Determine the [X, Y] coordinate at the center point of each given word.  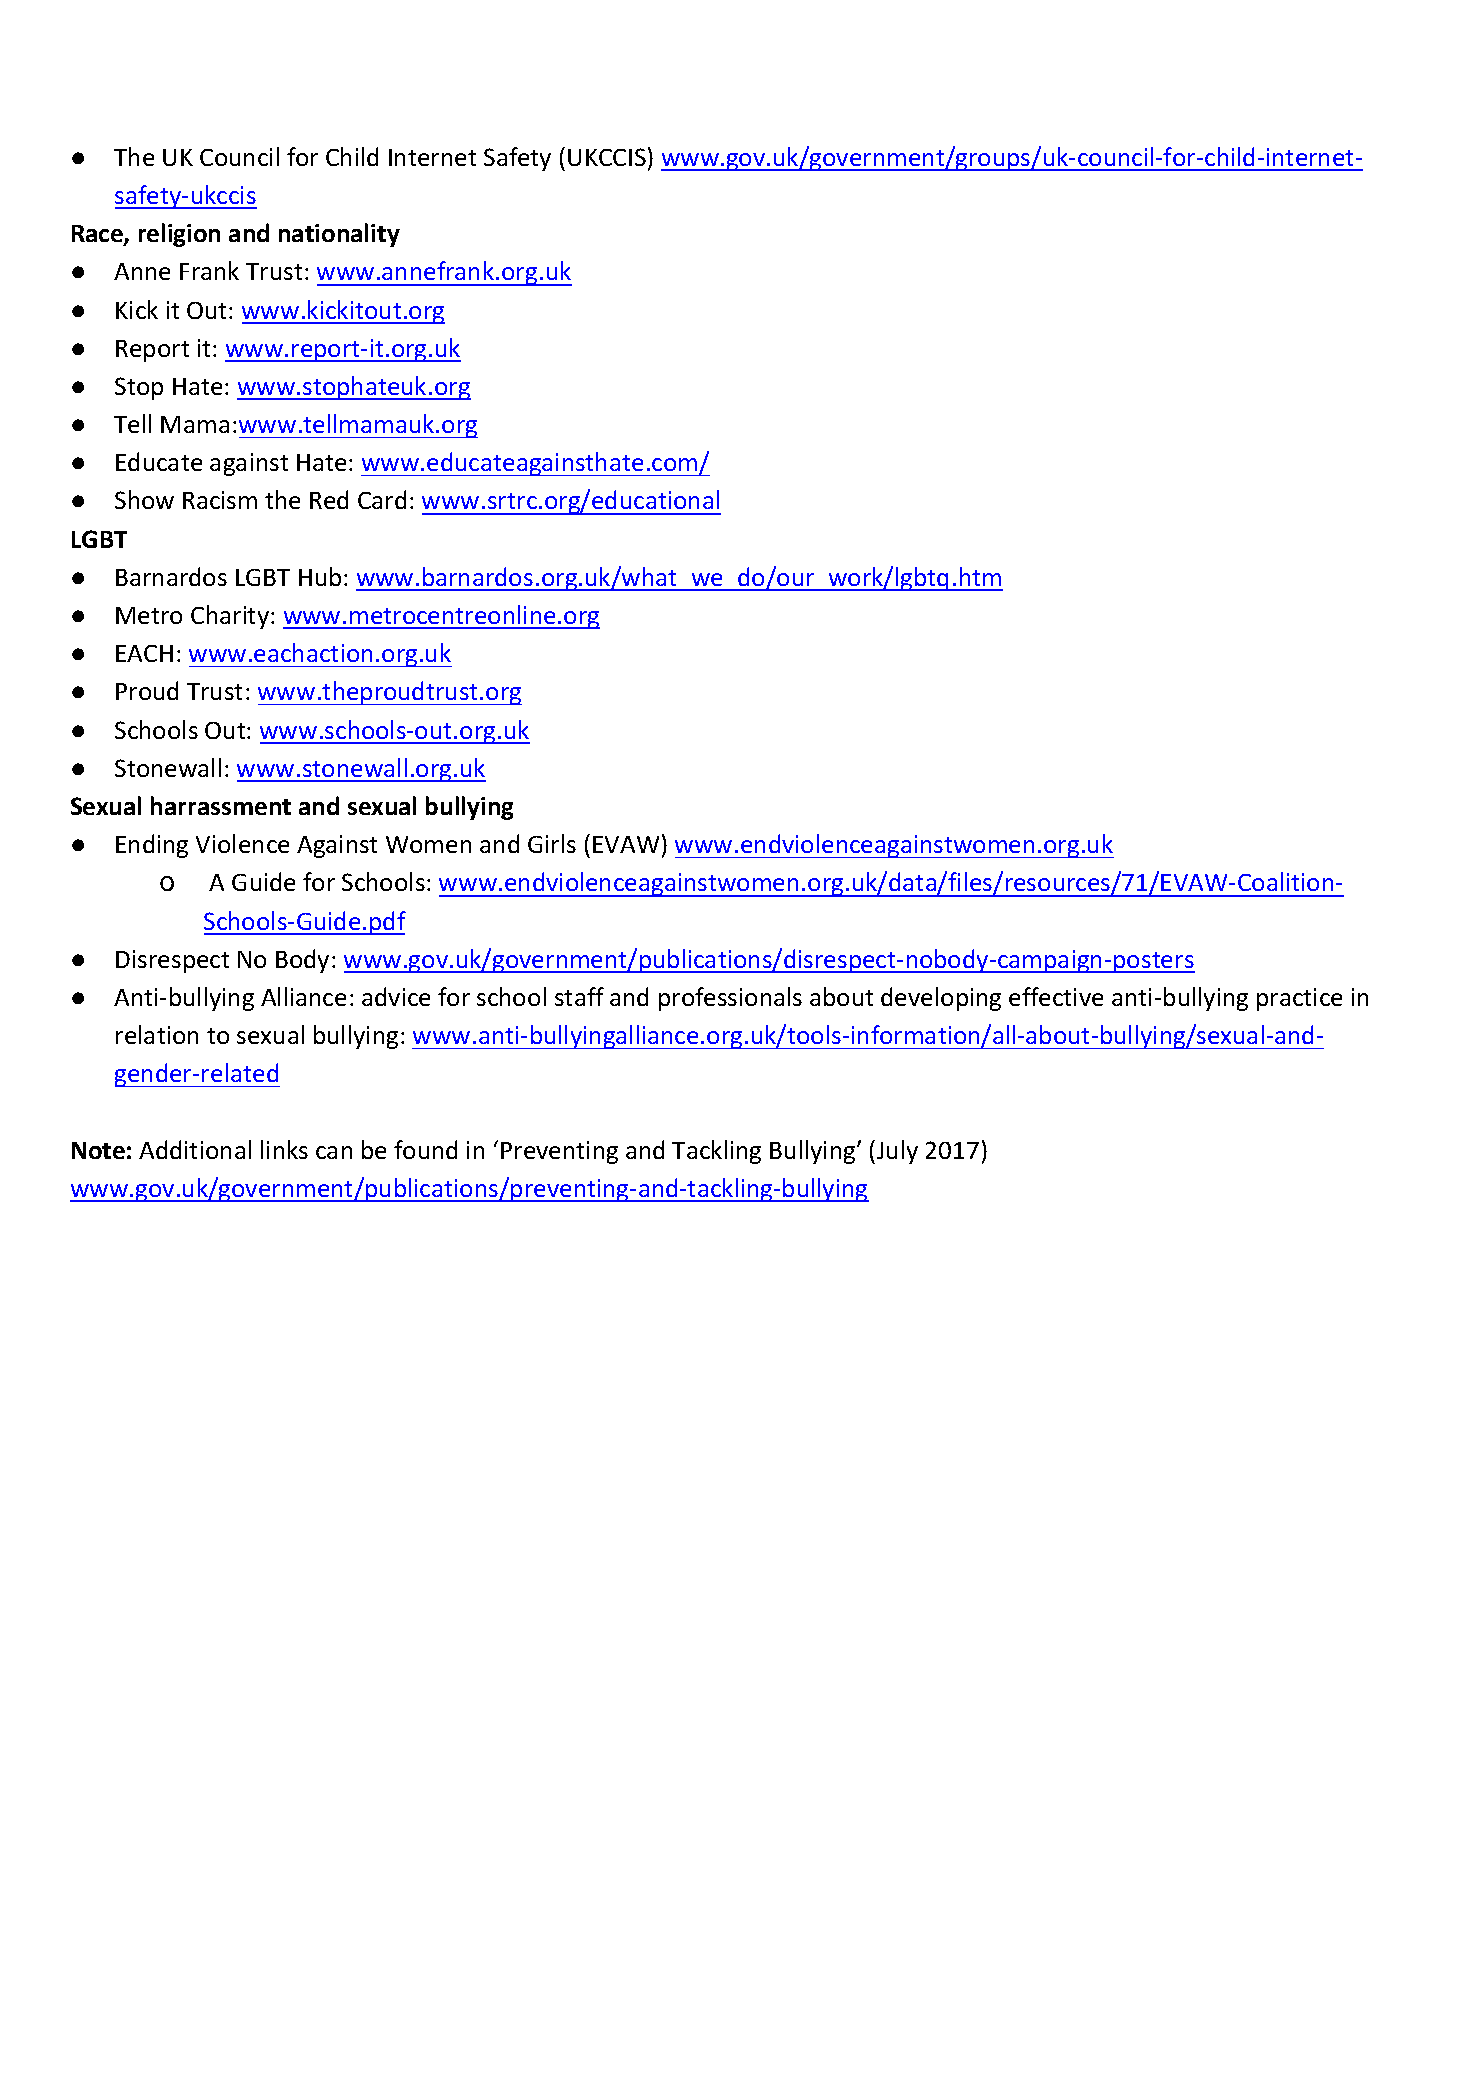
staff [579, 996]
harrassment [221, 805]
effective [1056, 996]
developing [941, 999]
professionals [730, 999]
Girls [552, 843]
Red [329, 499]
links [284, 1149]
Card [382, 499]
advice [396, 996]
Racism [220, 500]
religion [179, 235]
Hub [320, 576]
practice [1299, 999]
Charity [231, 617]
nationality [339, 235]
